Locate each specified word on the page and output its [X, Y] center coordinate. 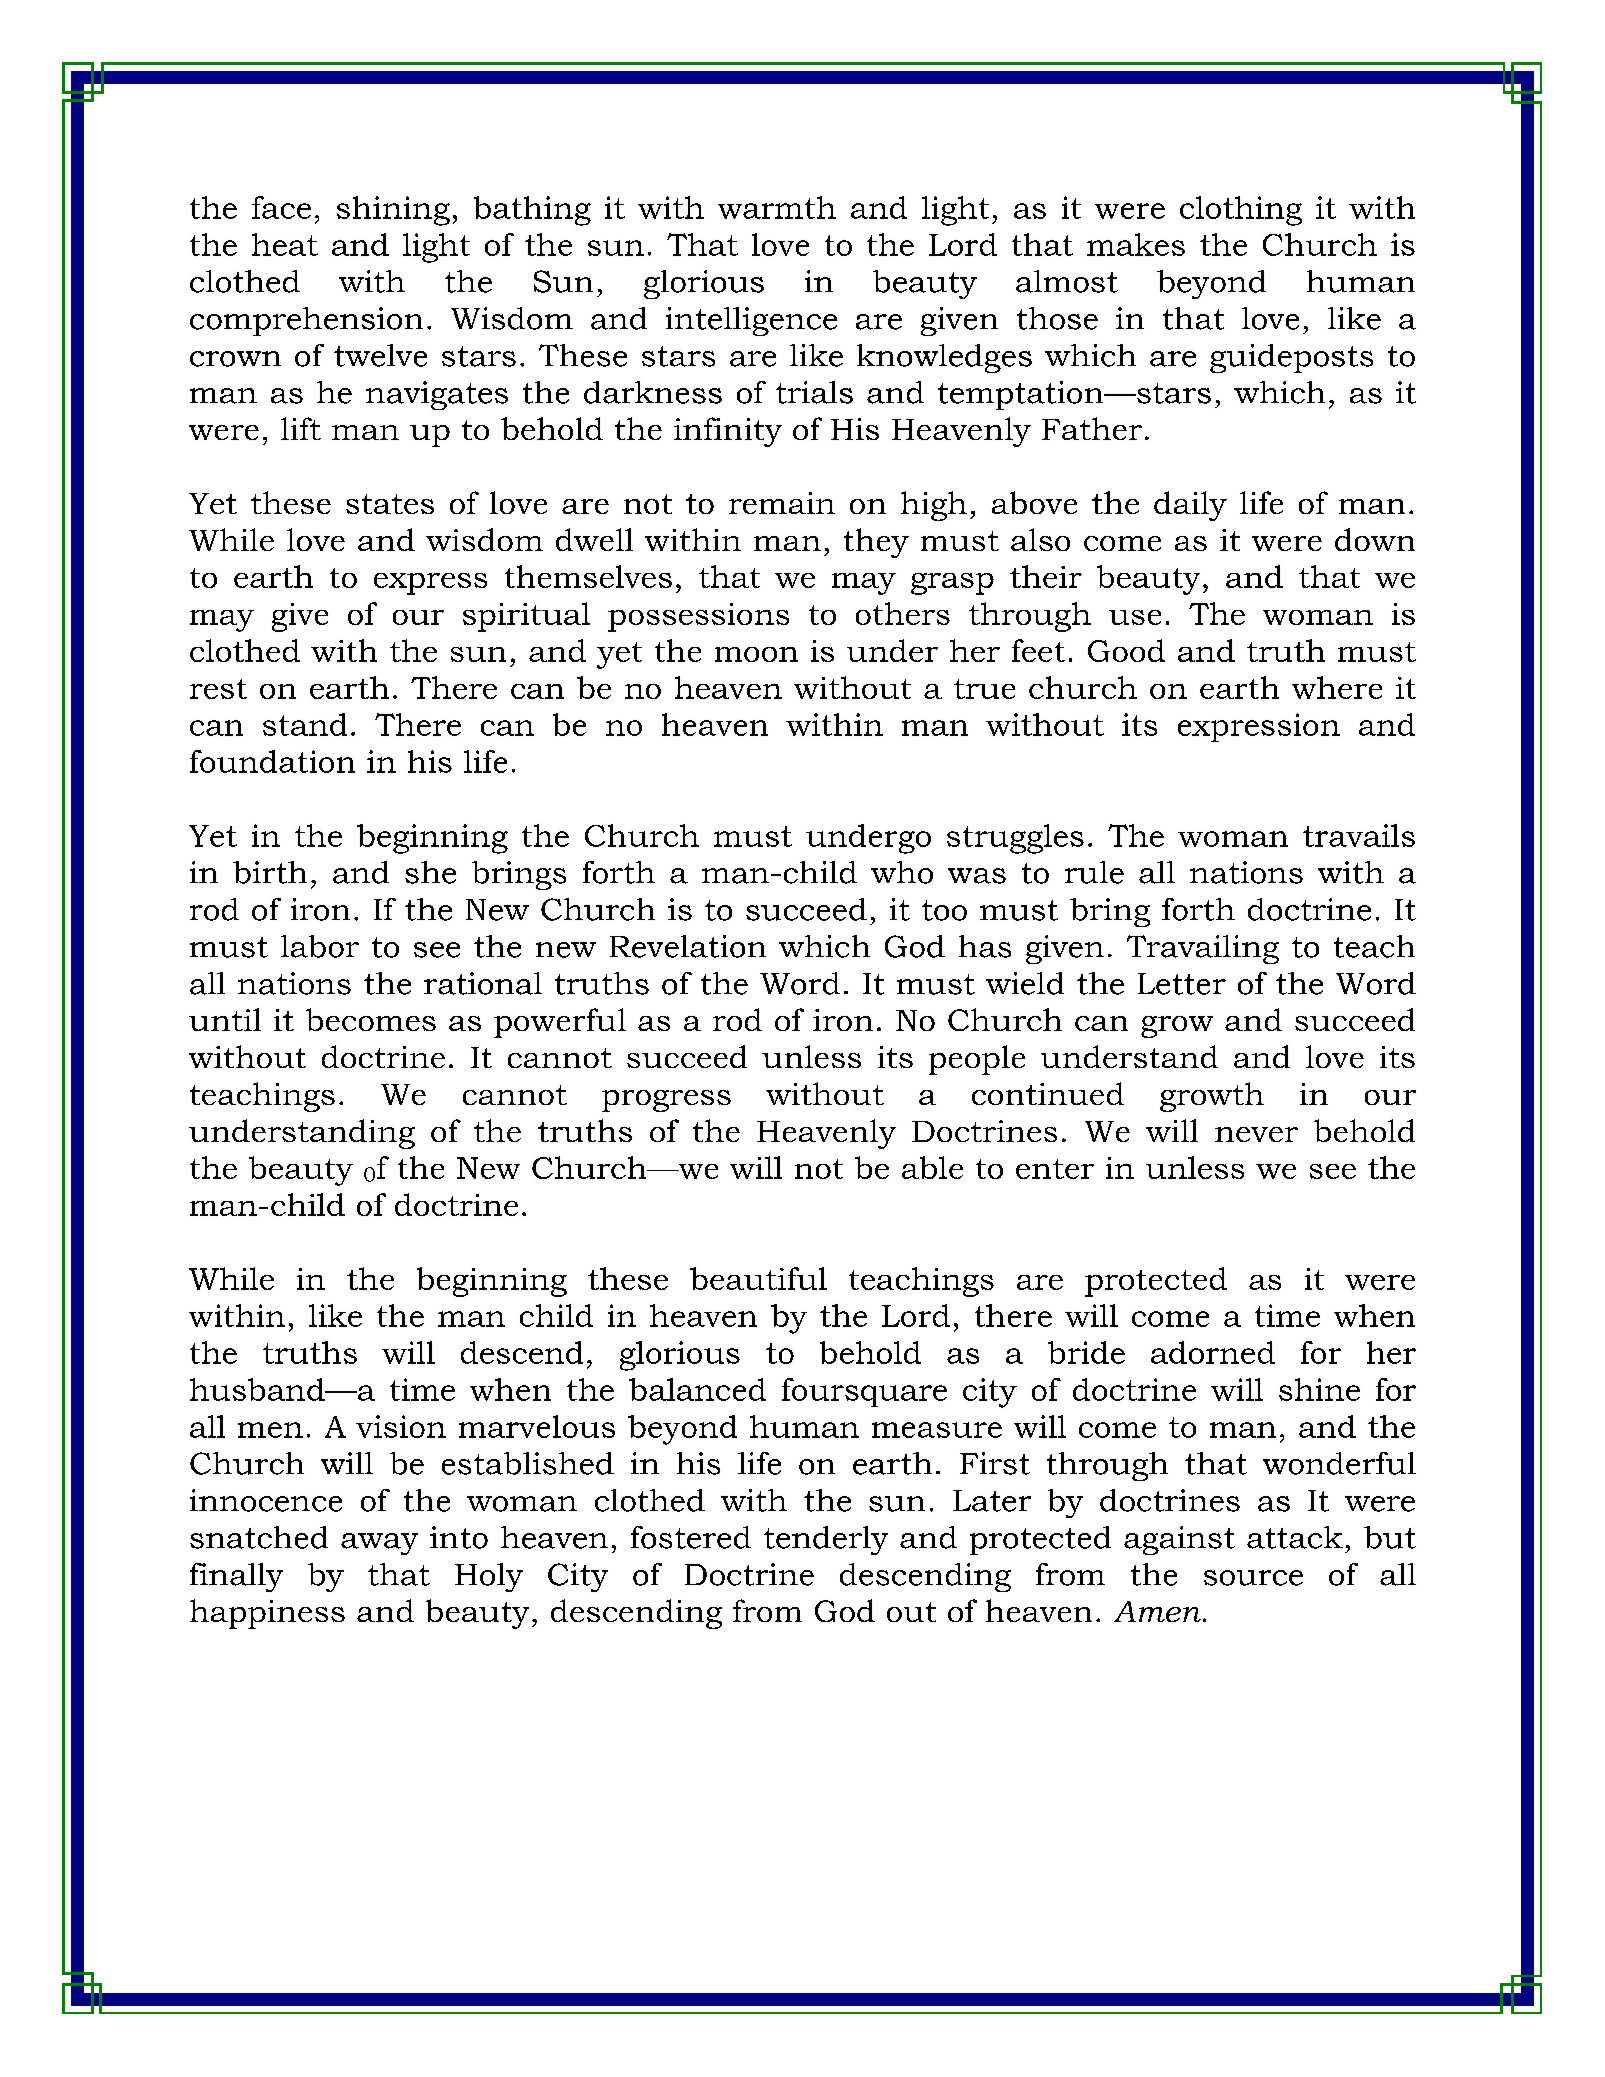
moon [756, 654]
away [379, 1544]
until [225, 1019]
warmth [777, 207]
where [1337, 687]
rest [218, 689]
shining [393, 211]
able [932, 1167]
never [1256, 1134]
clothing [1241, 211]
